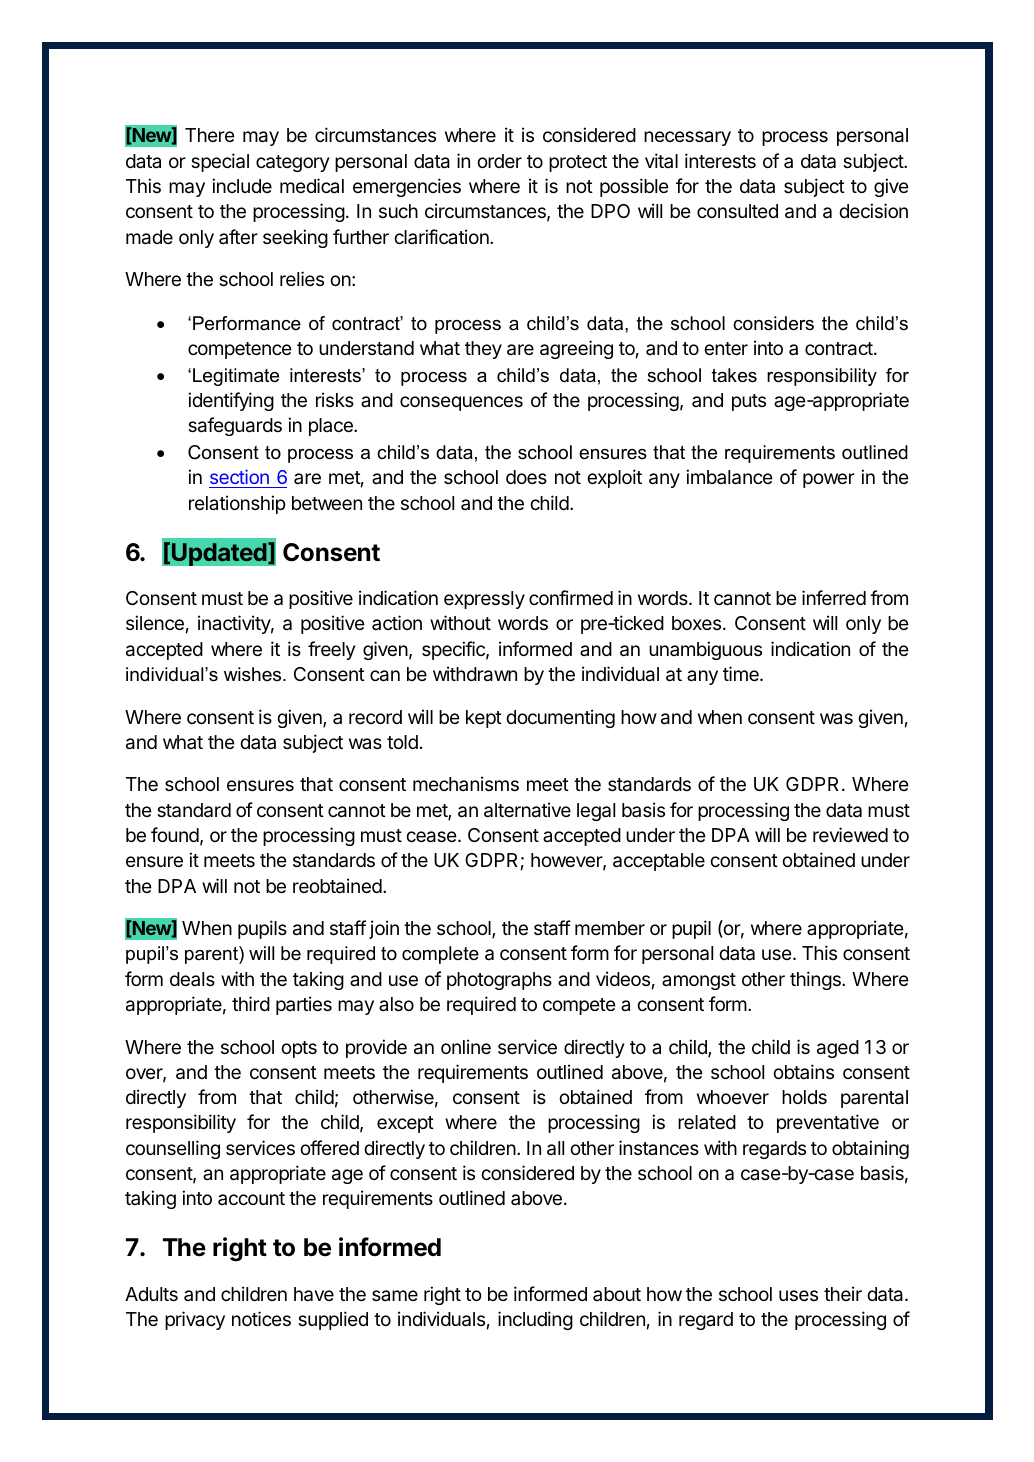 The image size is (1034, 1462). I want to click on including, so click(535, 1320).
